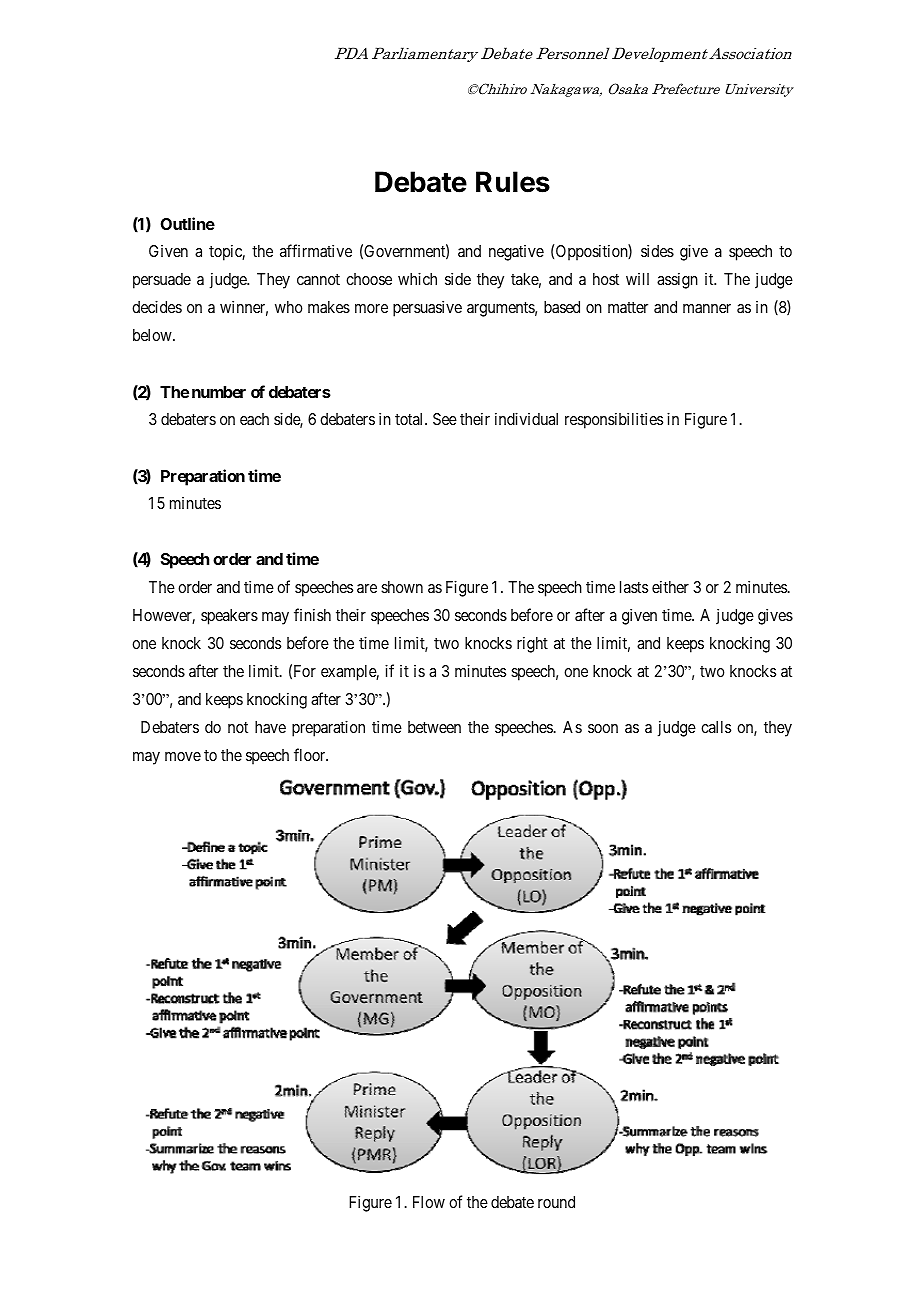  I want to click on soon, so click(603, 728).
